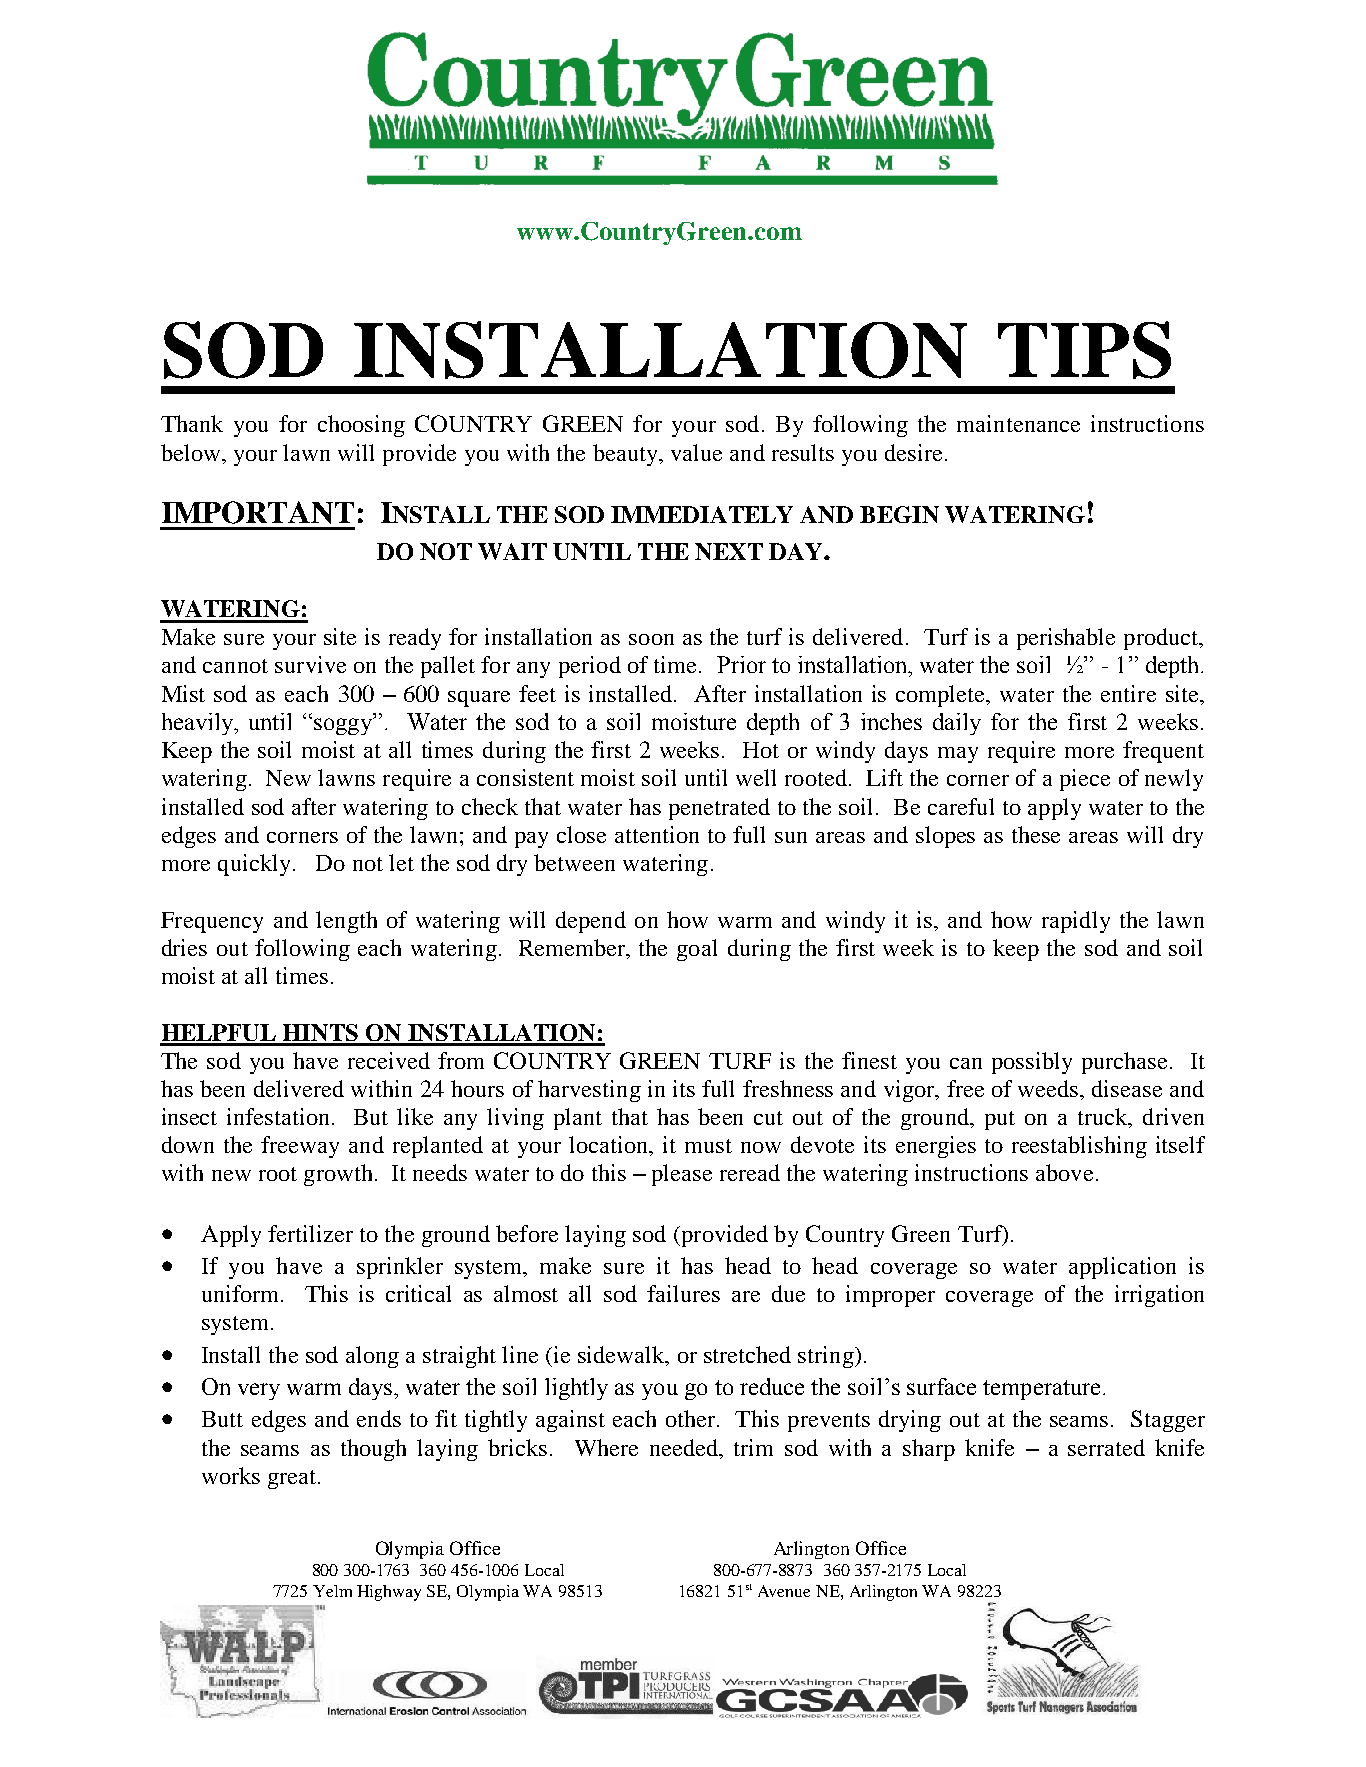 The image size is (1366, 1767). Describe the element at coordinates (719, 809) in the document. I see `penetrated` at that location.
